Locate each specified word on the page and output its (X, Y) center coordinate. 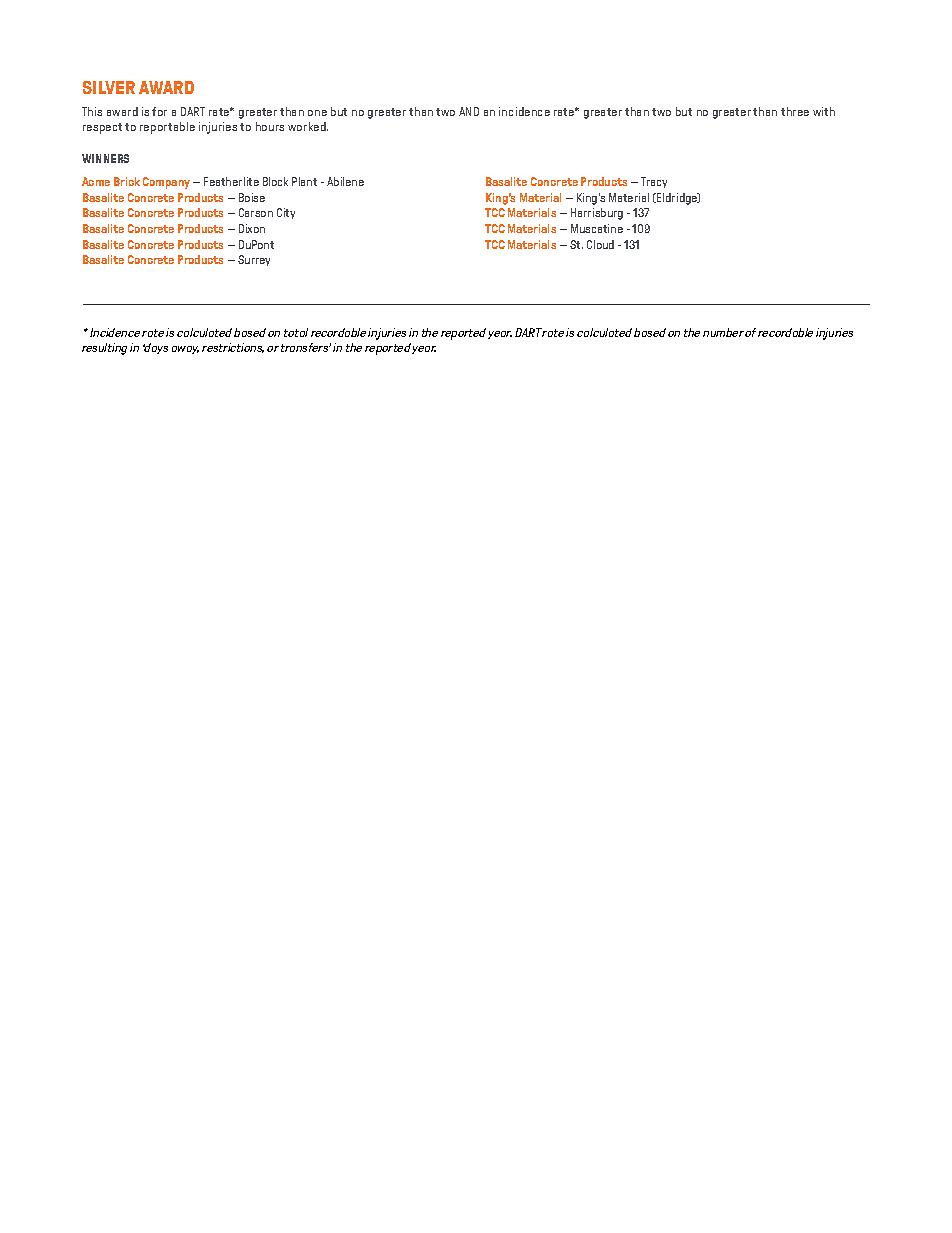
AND (469, 111)
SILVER (109, 87)
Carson (256, 212)
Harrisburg (597, 214)
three (795, 111)
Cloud (600, 244)
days (155, 348)
